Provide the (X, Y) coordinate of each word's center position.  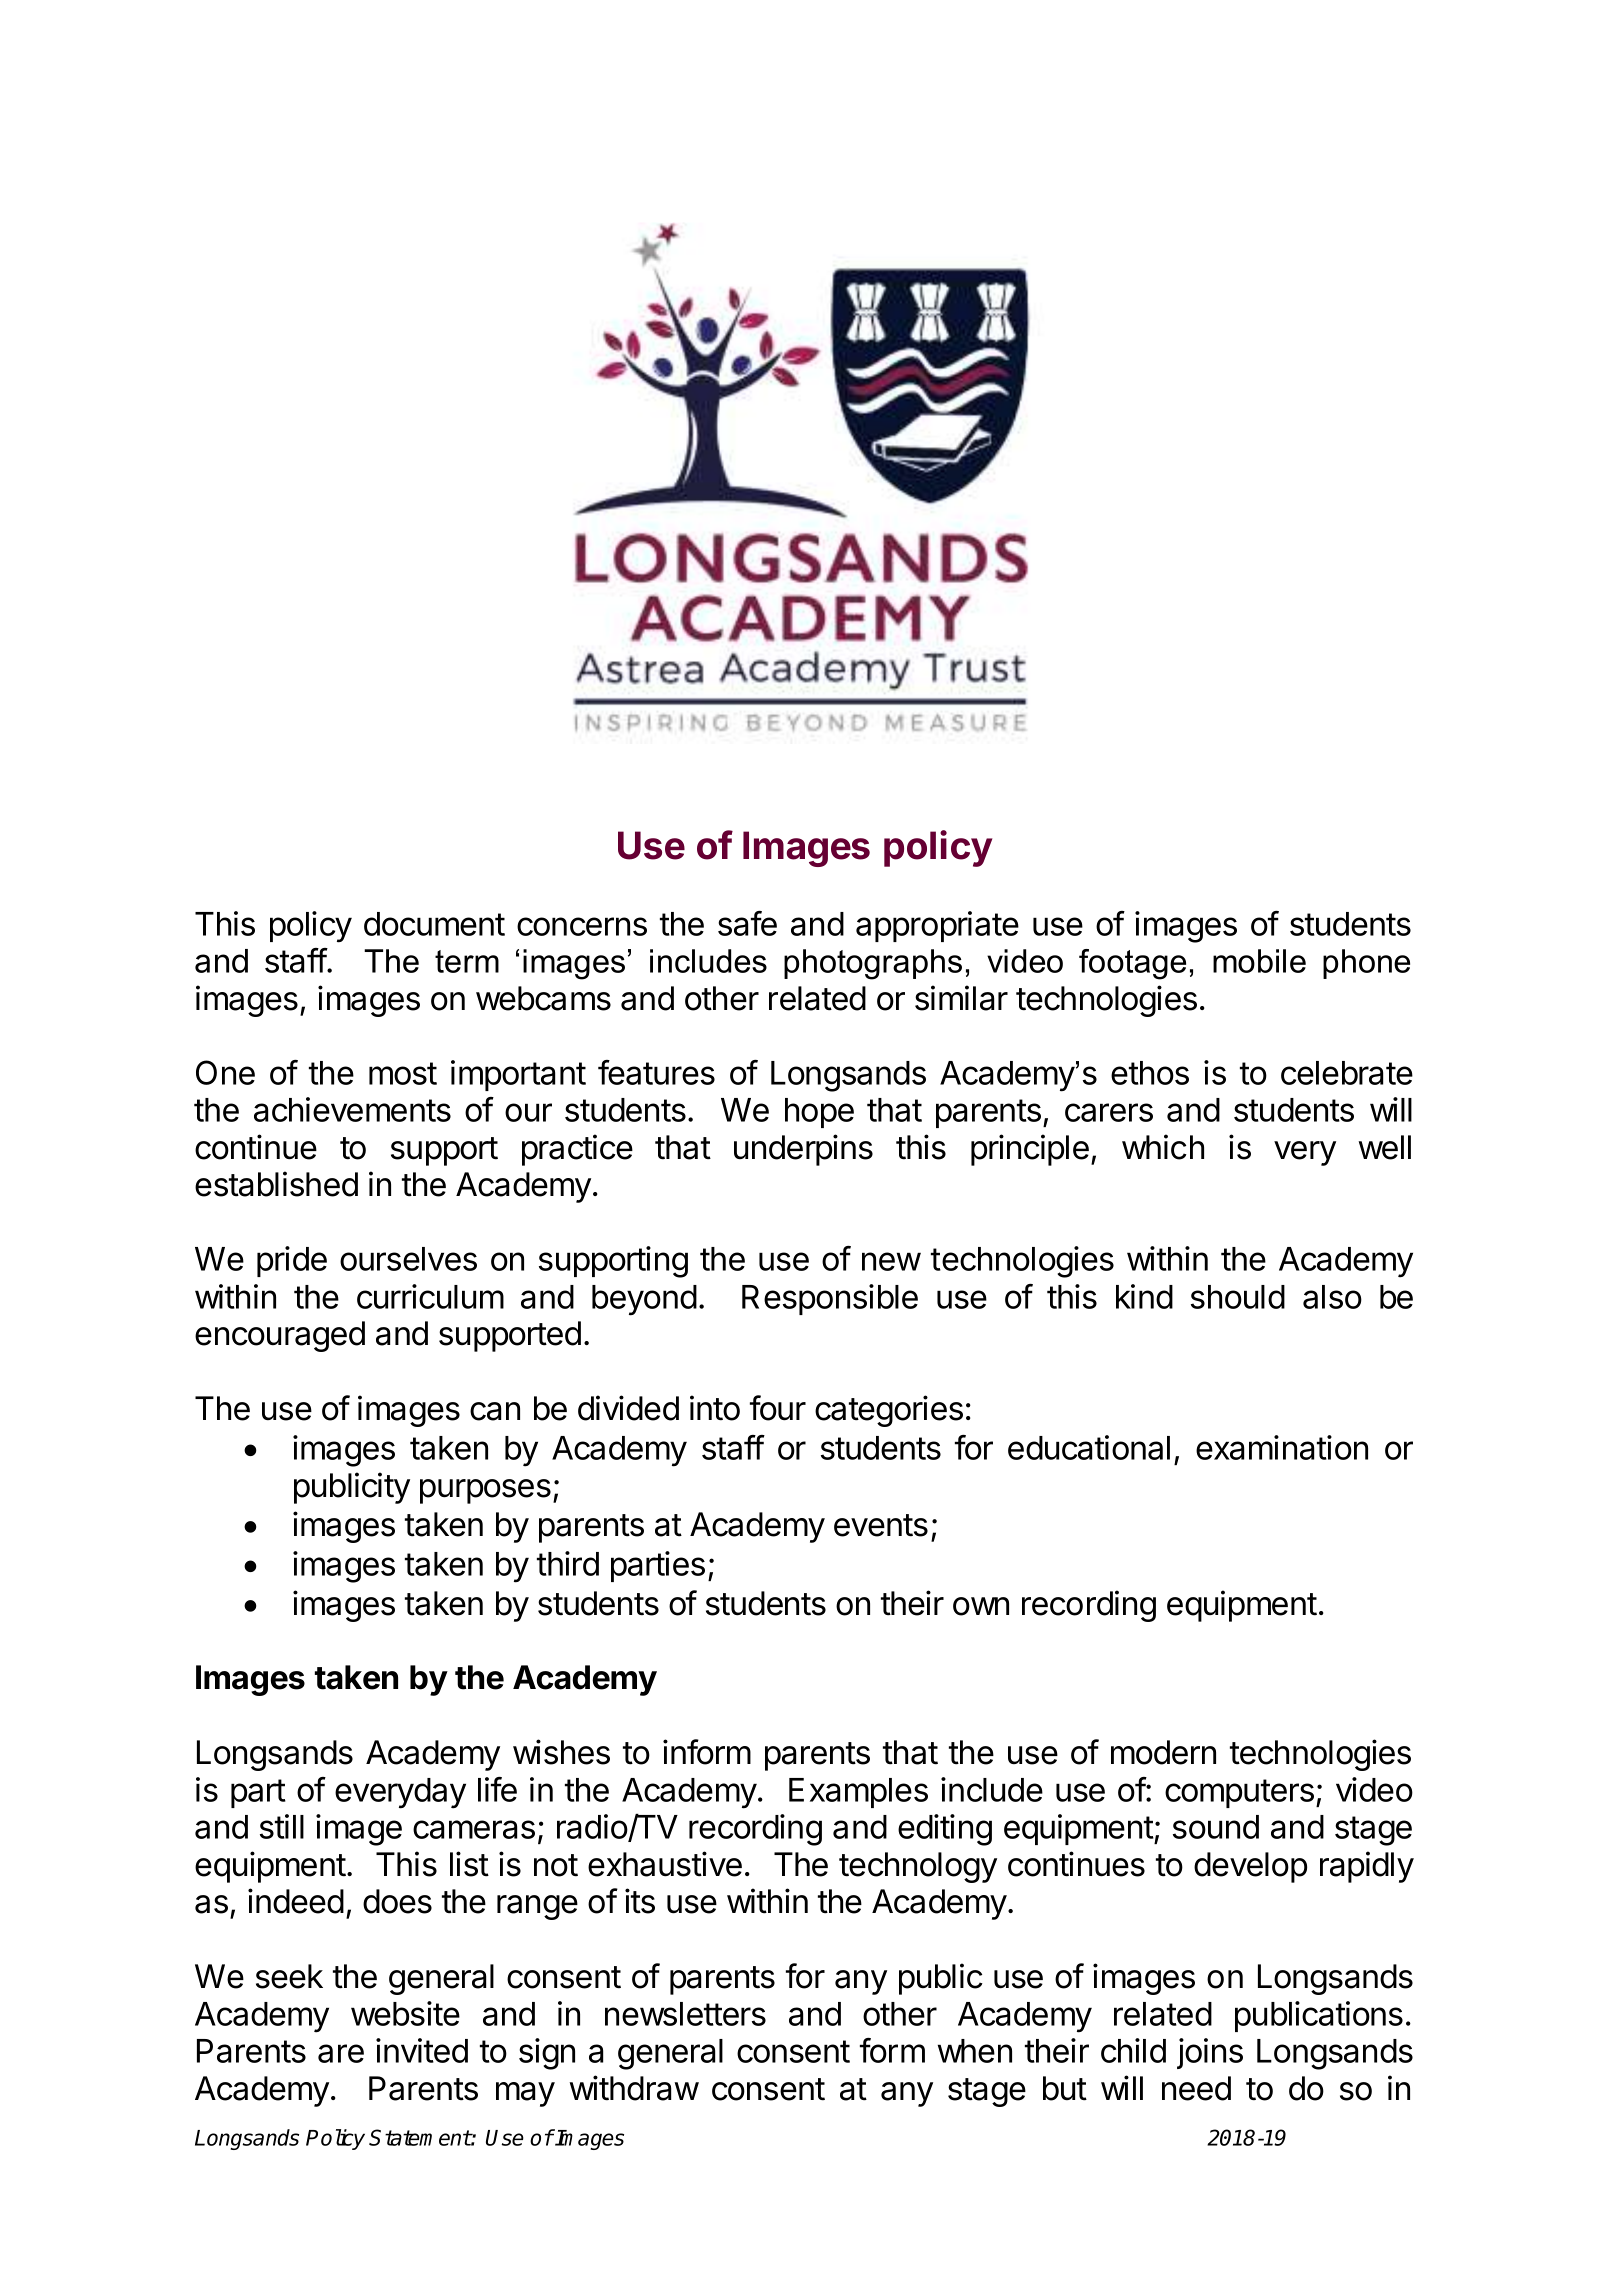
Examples (858, 1793)
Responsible (830, 1299)
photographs (873, 964)
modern (1163, 1752)
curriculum (430, 1296)
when (975, 2051)
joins (1210, 2053)
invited (422, 2050)
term (467, 961)
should (1238, 1297)
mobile (1259, 961)
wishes (561, 1752)
